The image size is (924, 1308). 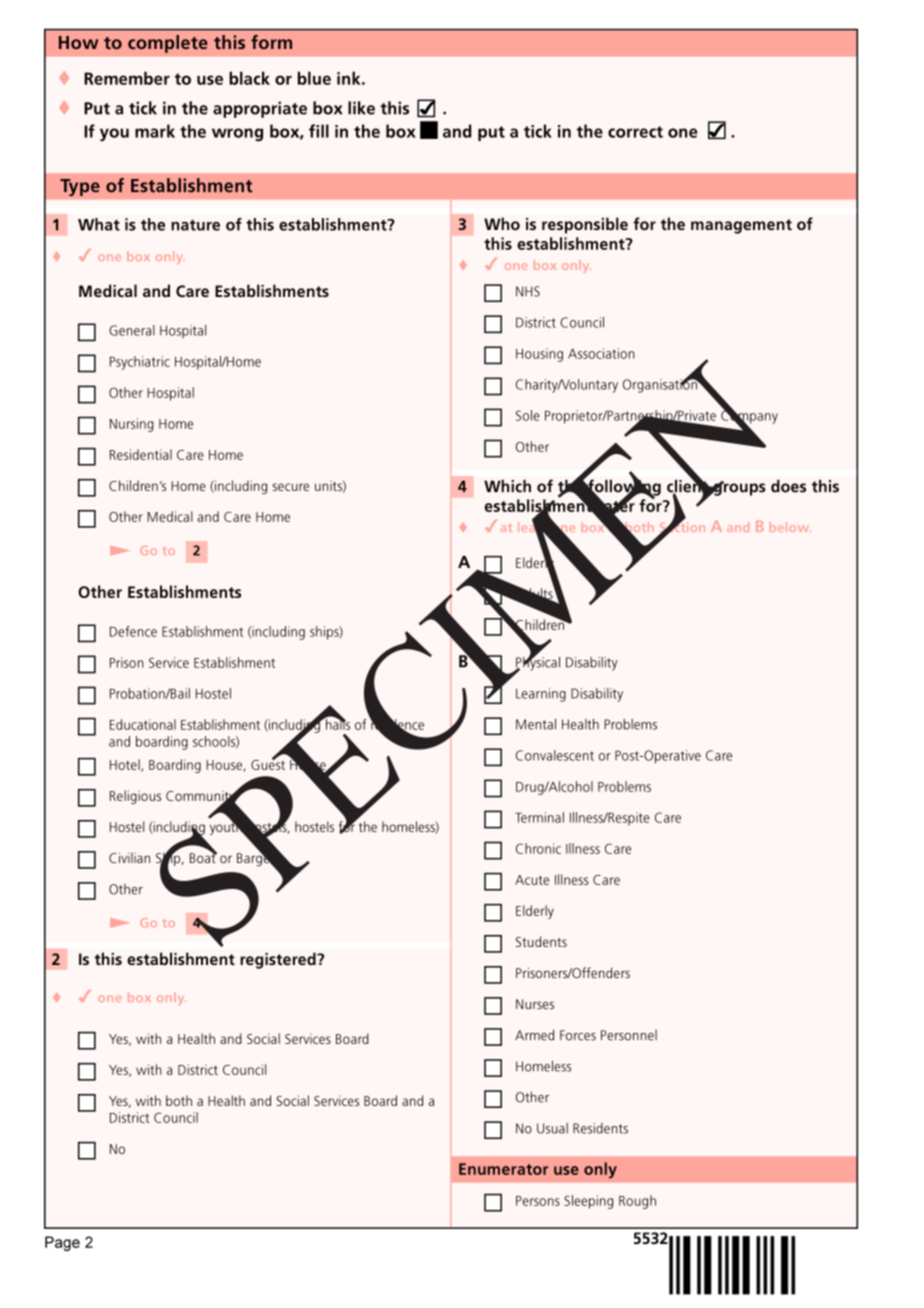 What do you see at coordinates (361, 108) in the screenshot?
I see `like` at bounding box center [361, 108].
